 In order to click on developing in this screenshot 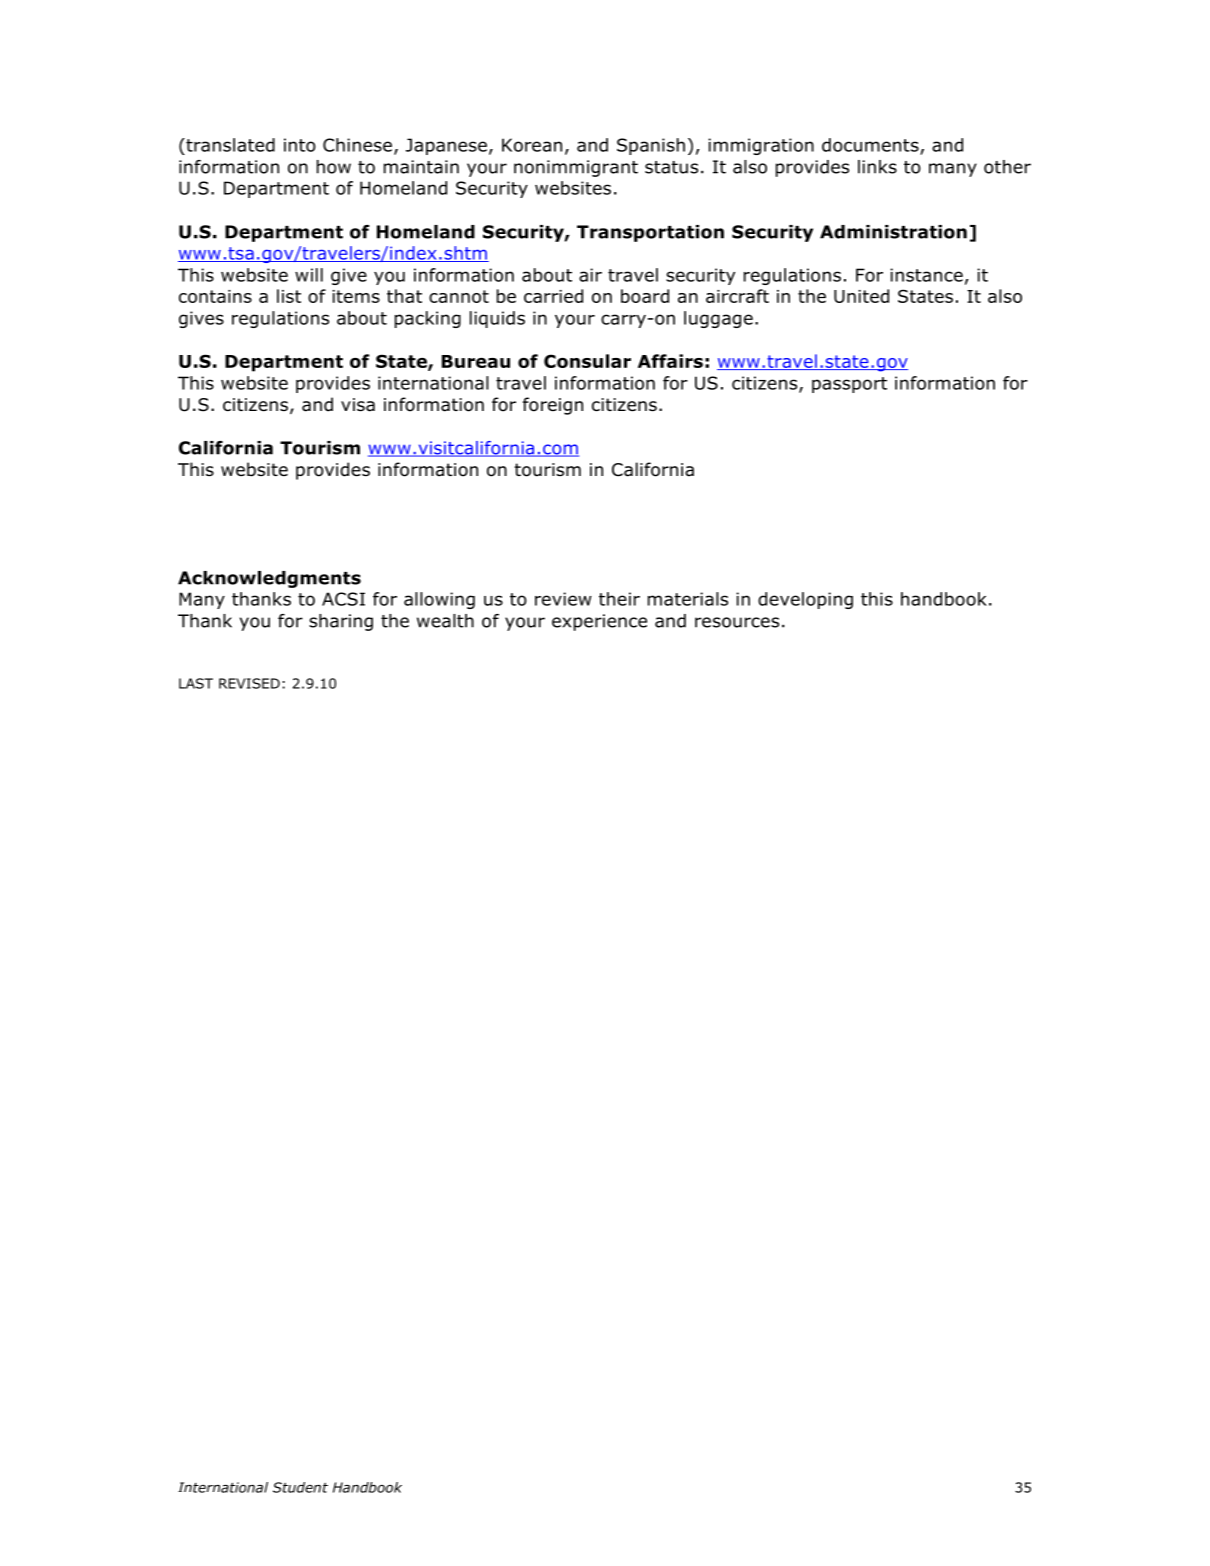, I will do `click(805, 600)`.
